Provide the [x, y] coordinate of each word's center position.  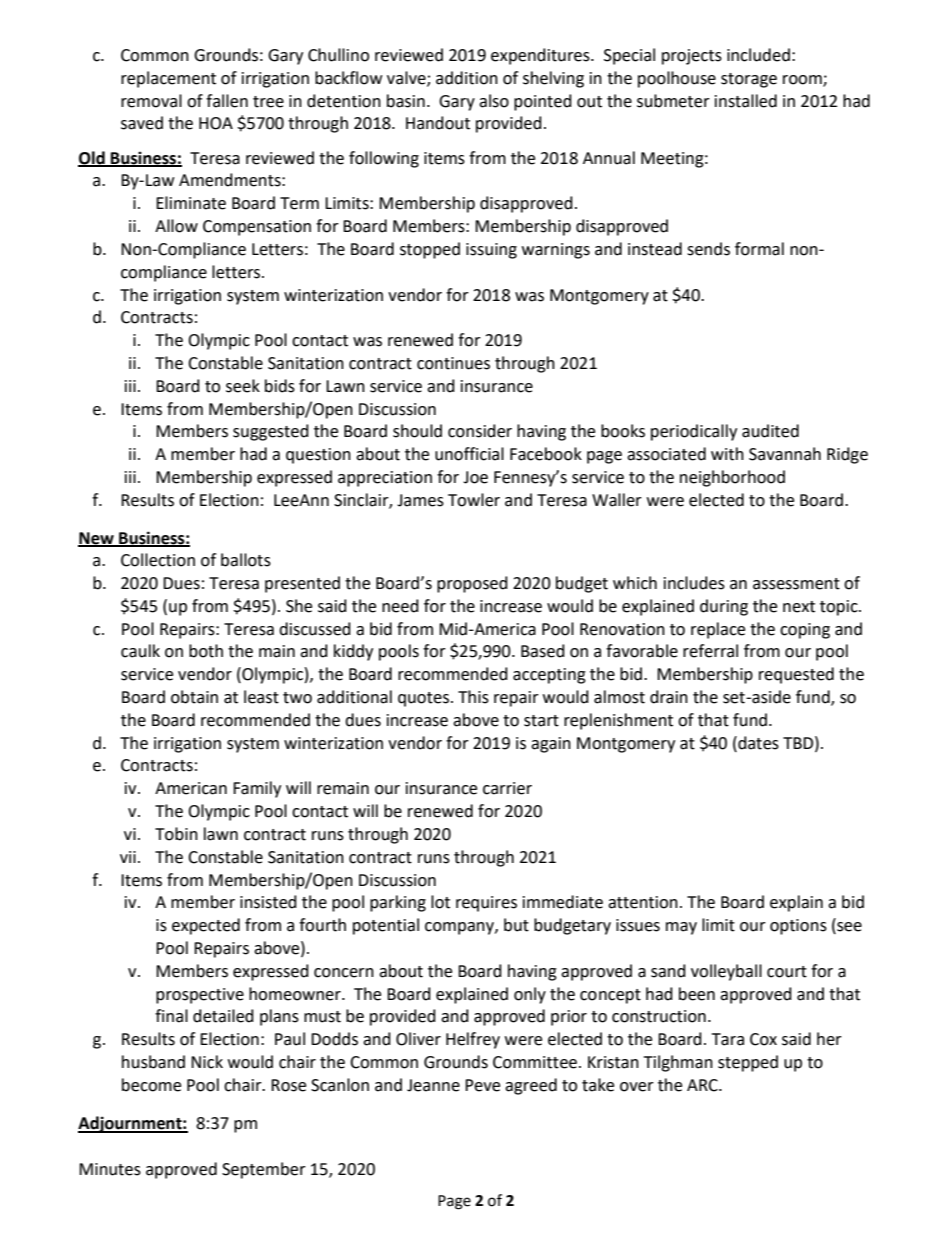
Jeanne [433, 1085]
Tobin [176, 834]
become [151, 1085]
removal [151, 101]
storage [749, 80]
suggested [271, 432]
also [494, 101]
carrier [507, 788]
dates [757, 743]
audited [770, 431]
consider [480, 431]
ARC [703, 1085]
